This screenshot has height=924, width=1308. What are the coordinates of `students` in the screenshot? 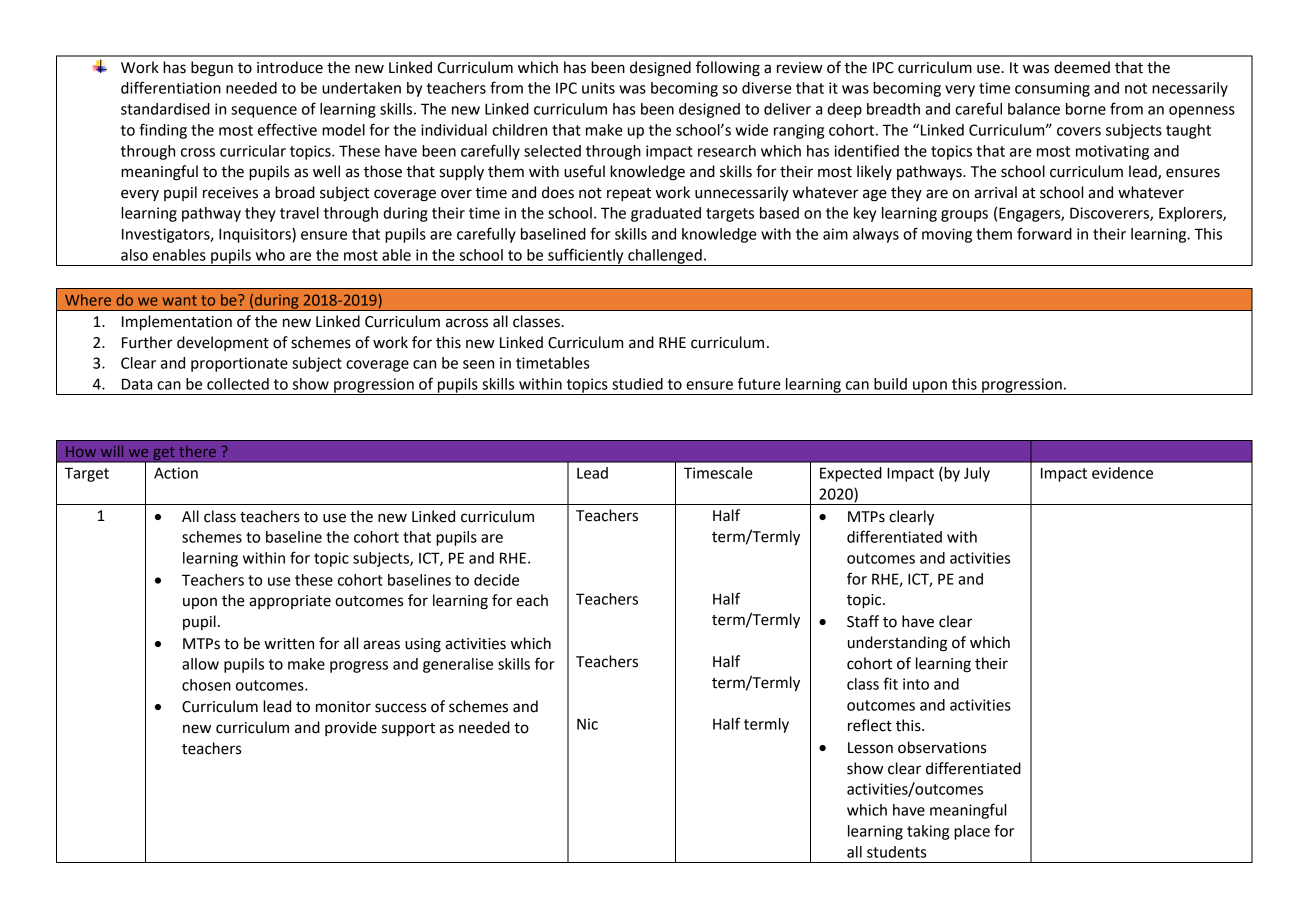 It's located at (896, 852).
